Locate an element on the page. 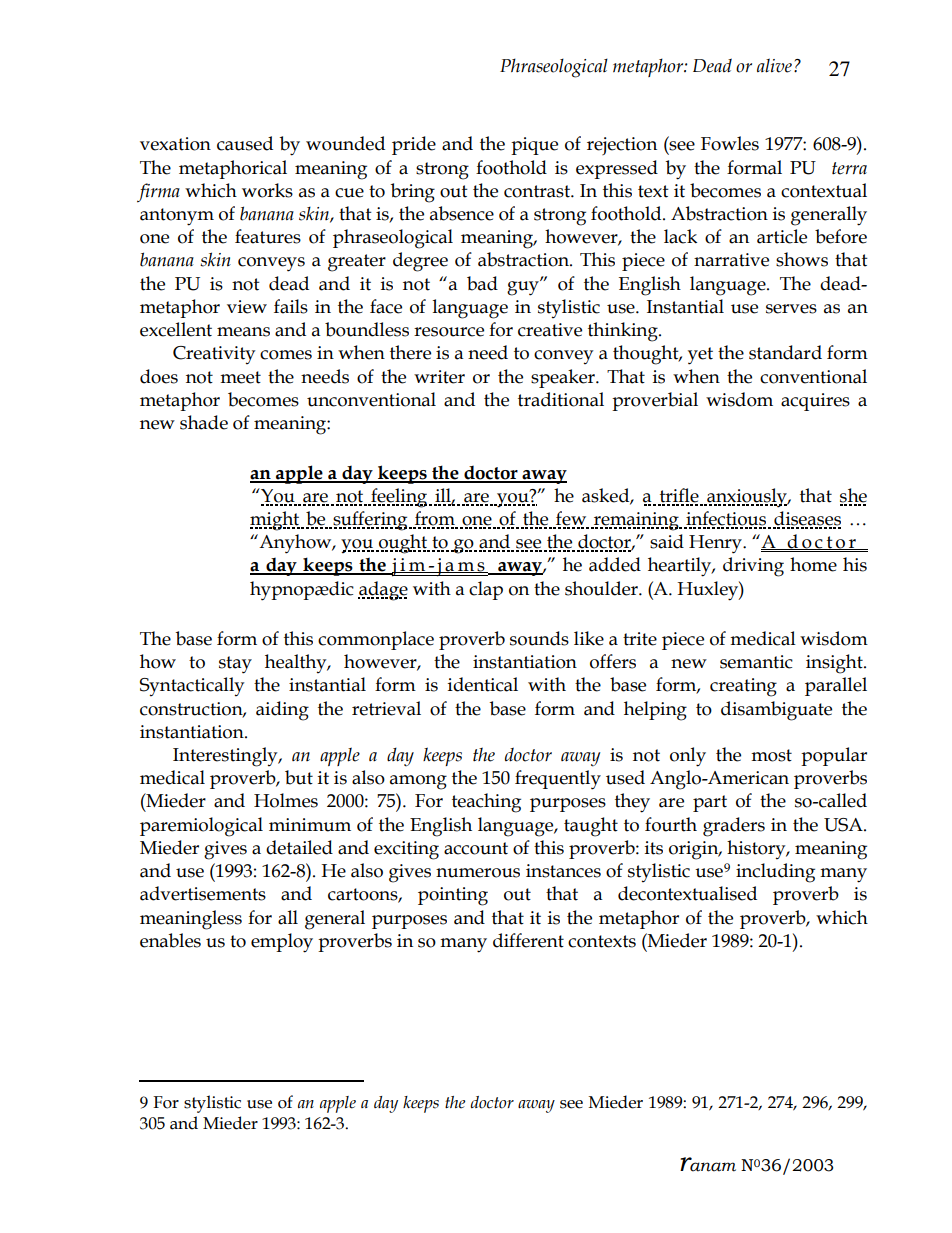  vexation is located at coordinates (175, 144).
